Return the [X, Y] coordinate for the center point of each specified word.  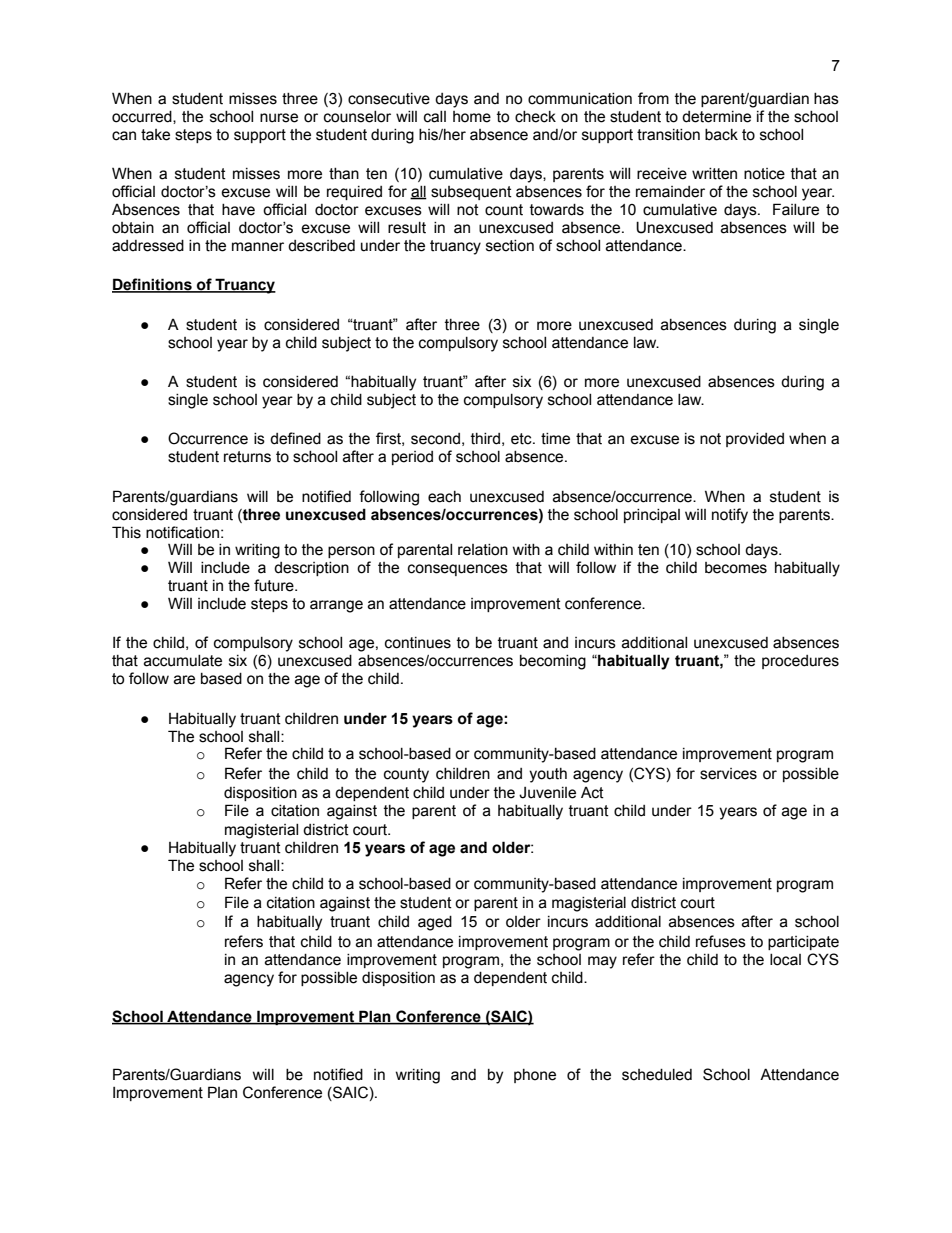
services [728, 774]
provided [755, 440]
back [721, 135]
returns [247, 457]
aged [435, 923]
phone [535, 1076]
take [155, 135]
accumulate [183, 661]
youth [548, 775]
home [472, 117]
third [485, 439]
